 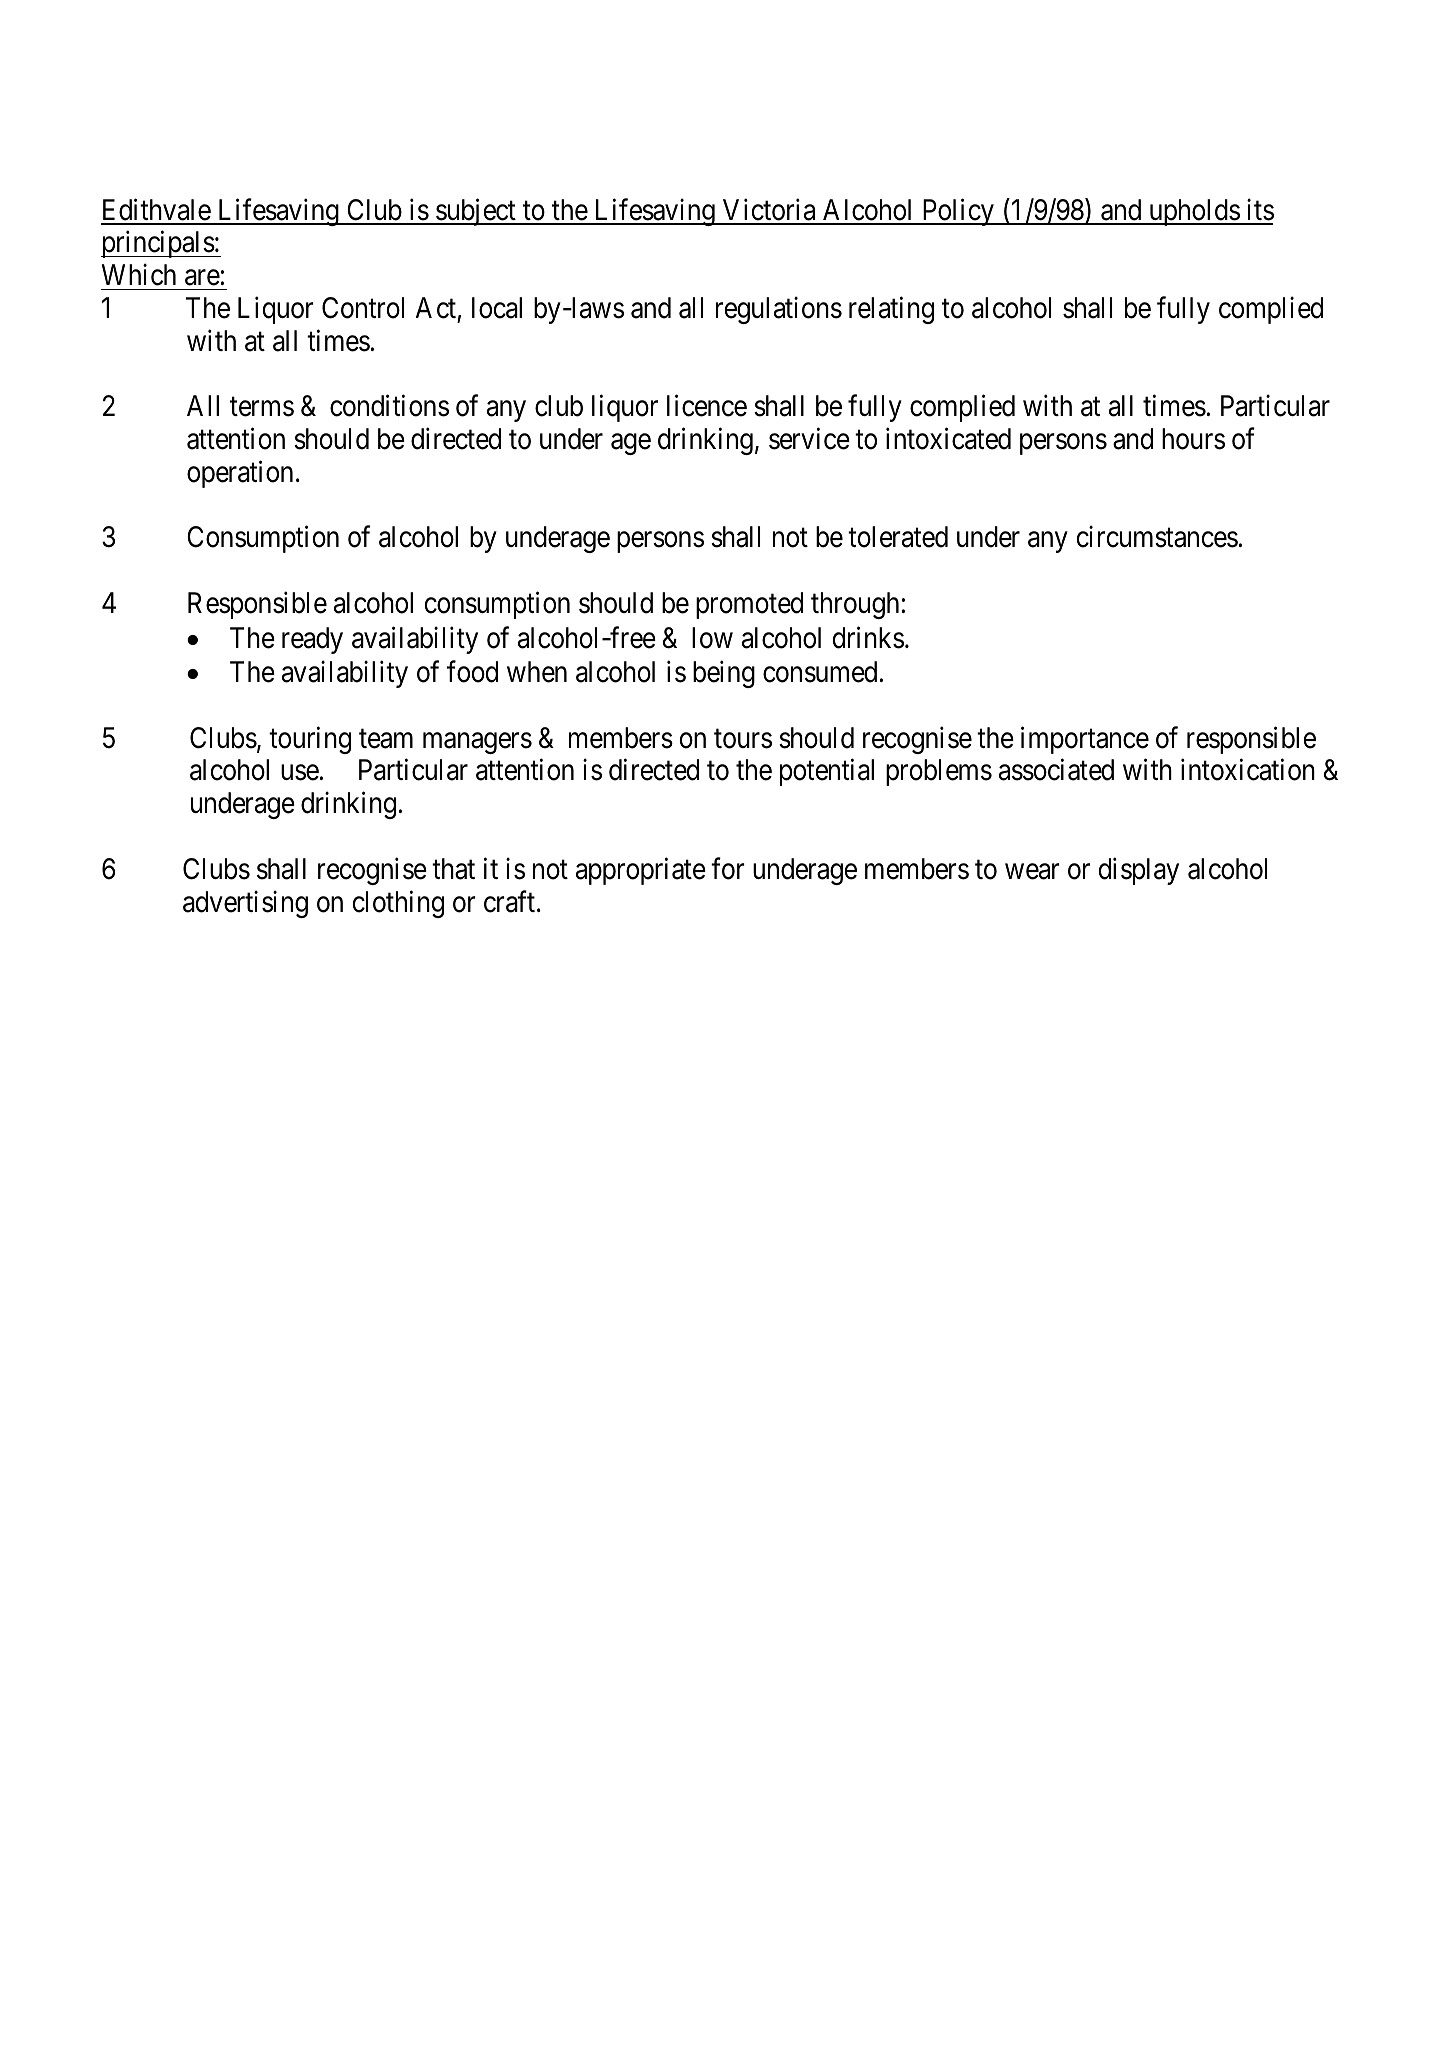 What do you see at coordinates (476, 212) in the screenshot?
I see `subject` at bounding box center [476, 212].
